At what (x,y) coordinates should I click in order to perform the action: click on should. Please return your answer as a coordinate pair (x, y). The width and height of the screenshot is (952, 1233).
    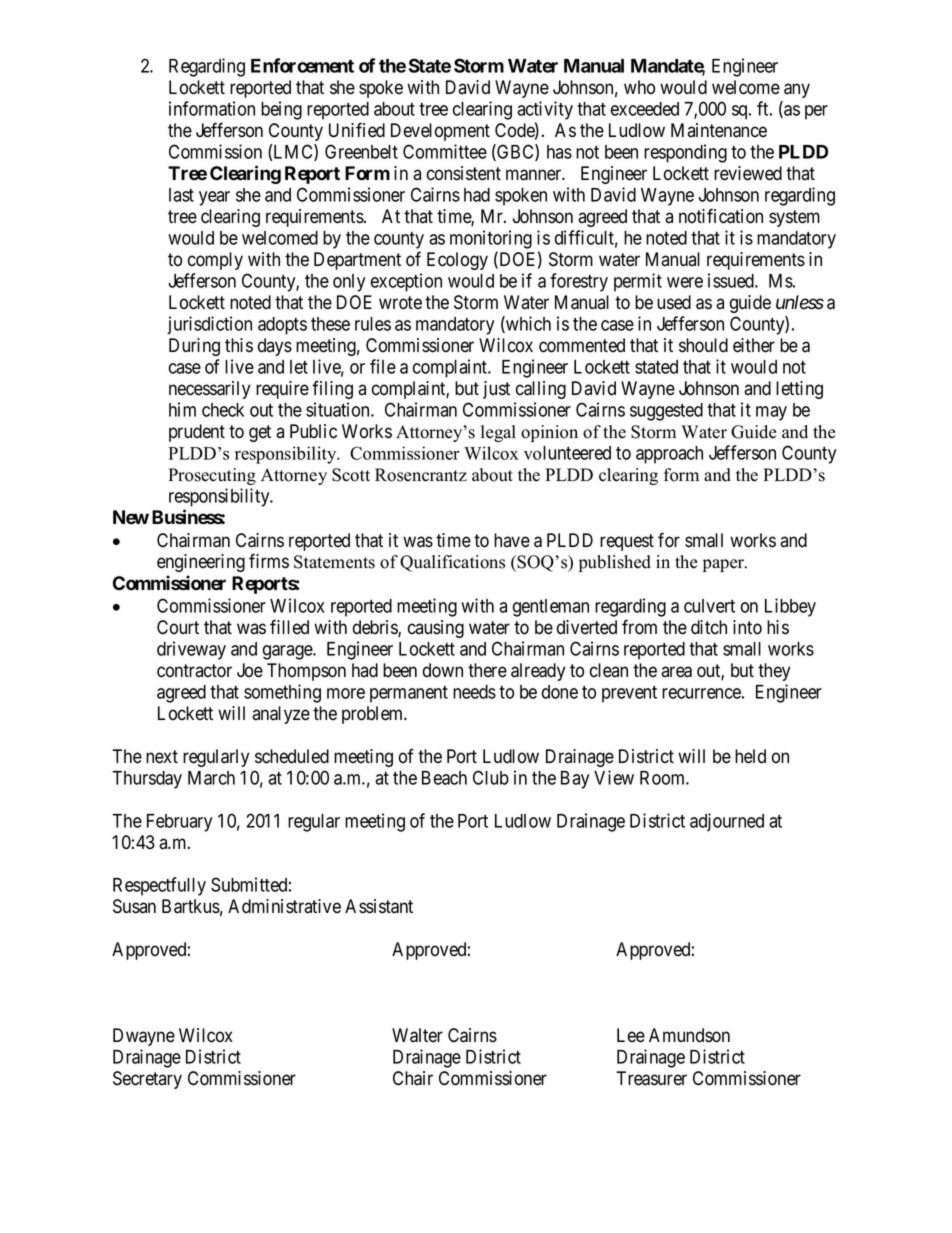
    Looking at the image, I should click on (703, 345).
